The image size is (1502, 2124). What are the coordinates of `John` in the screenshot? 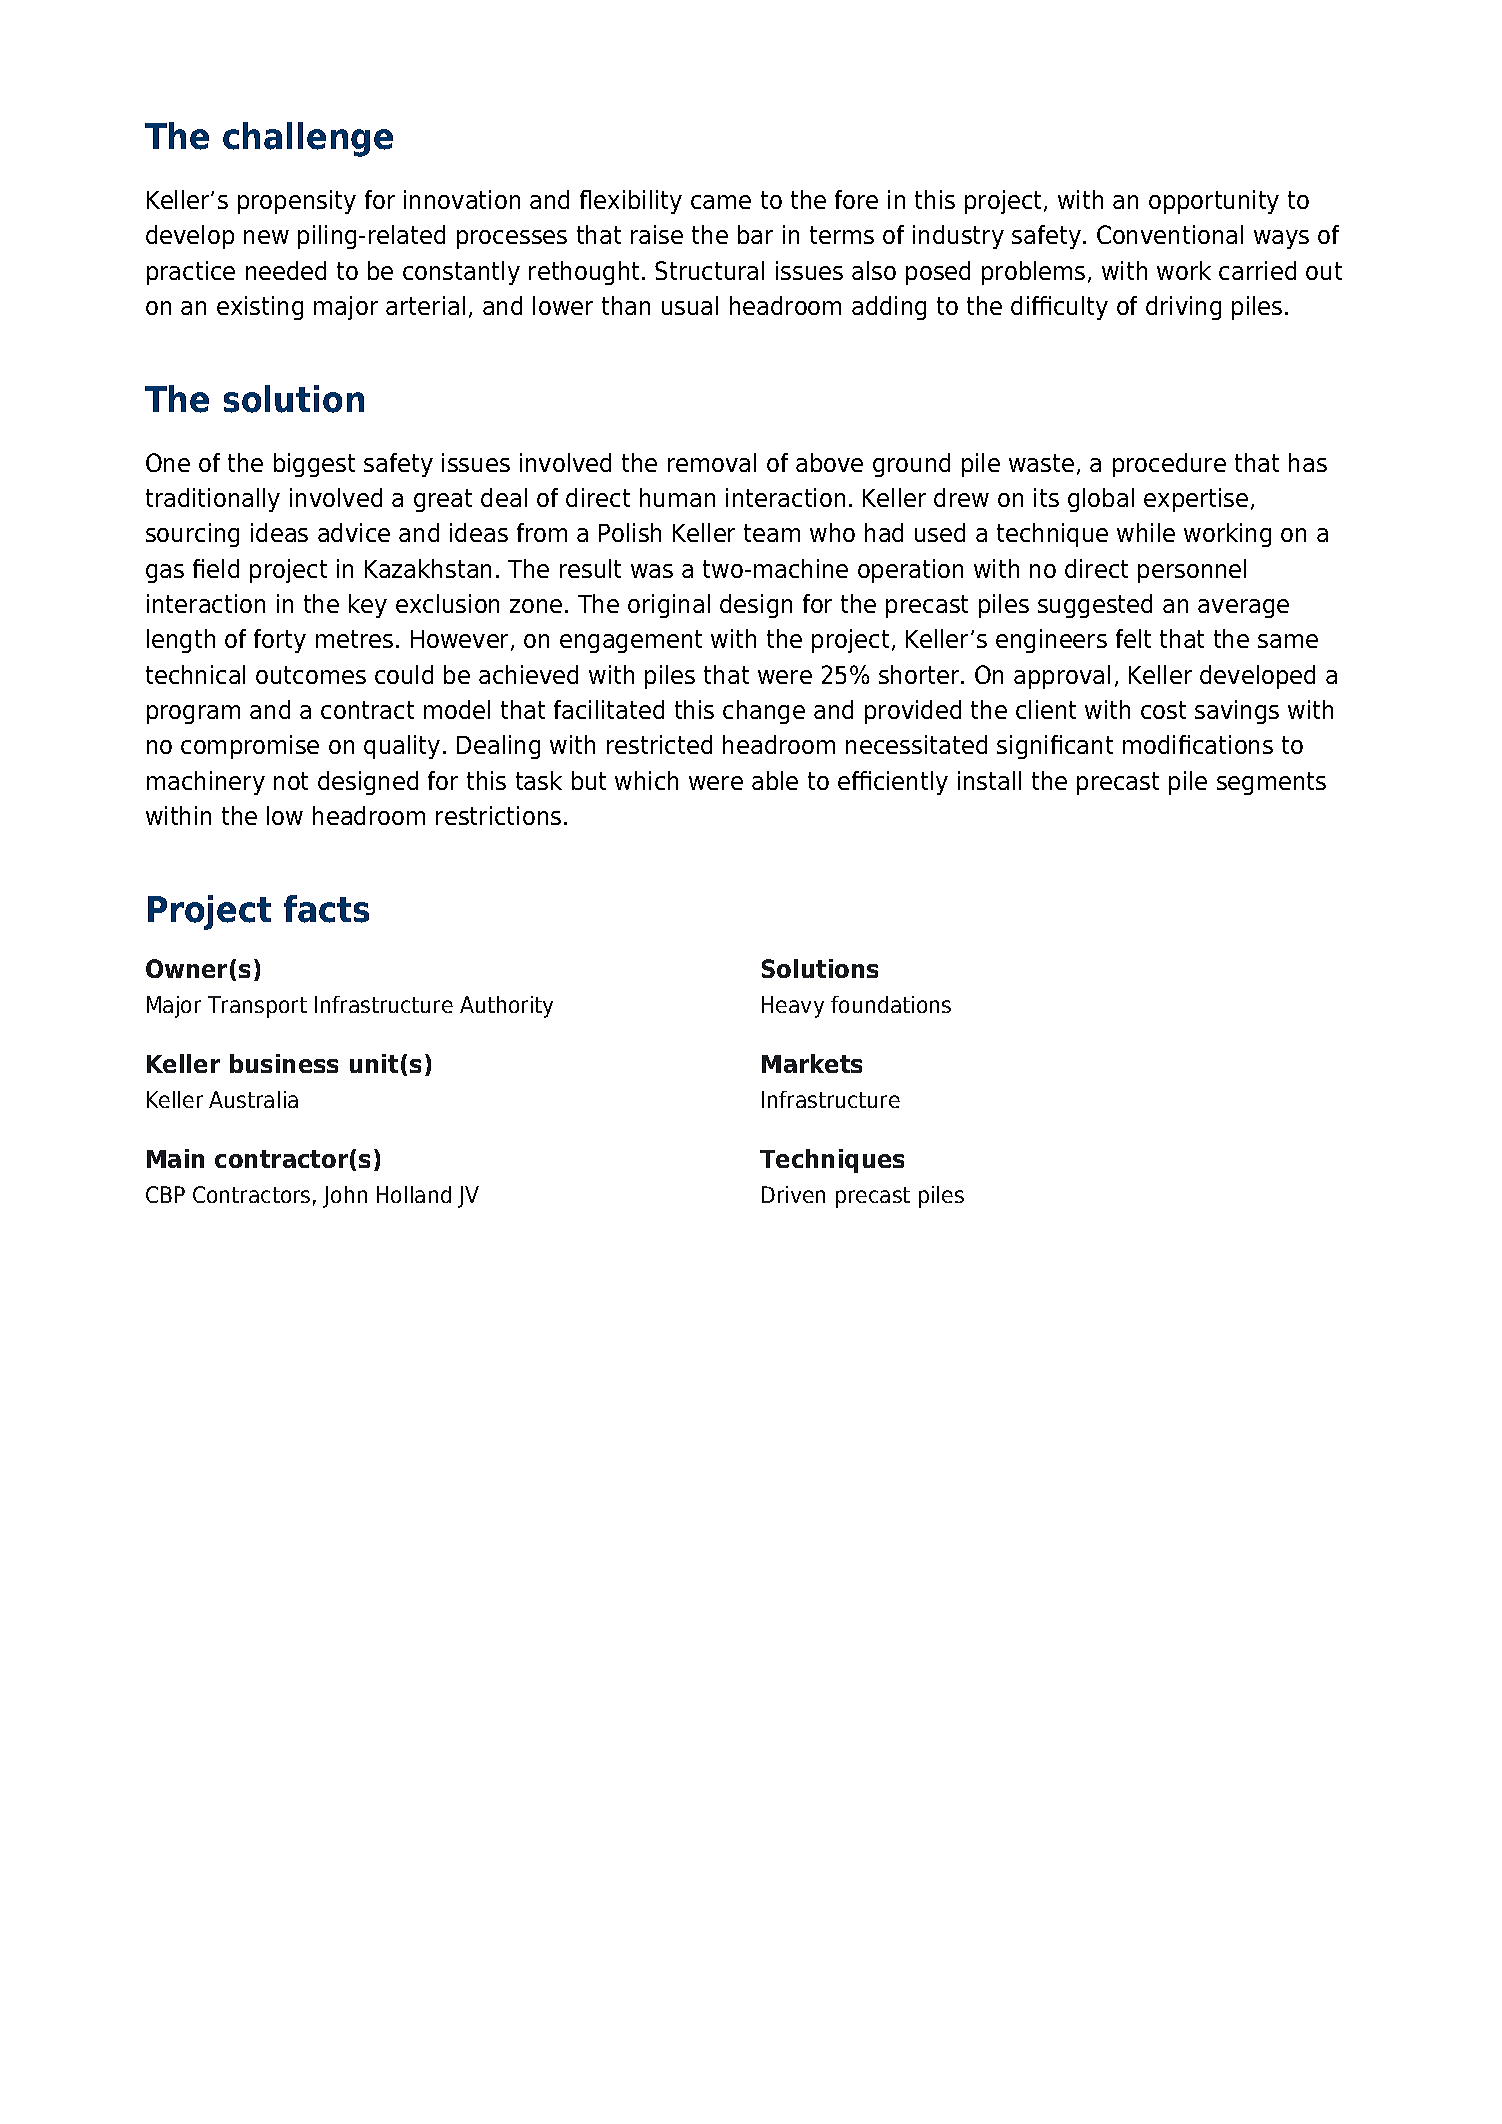 It's located at (345, 1197).
